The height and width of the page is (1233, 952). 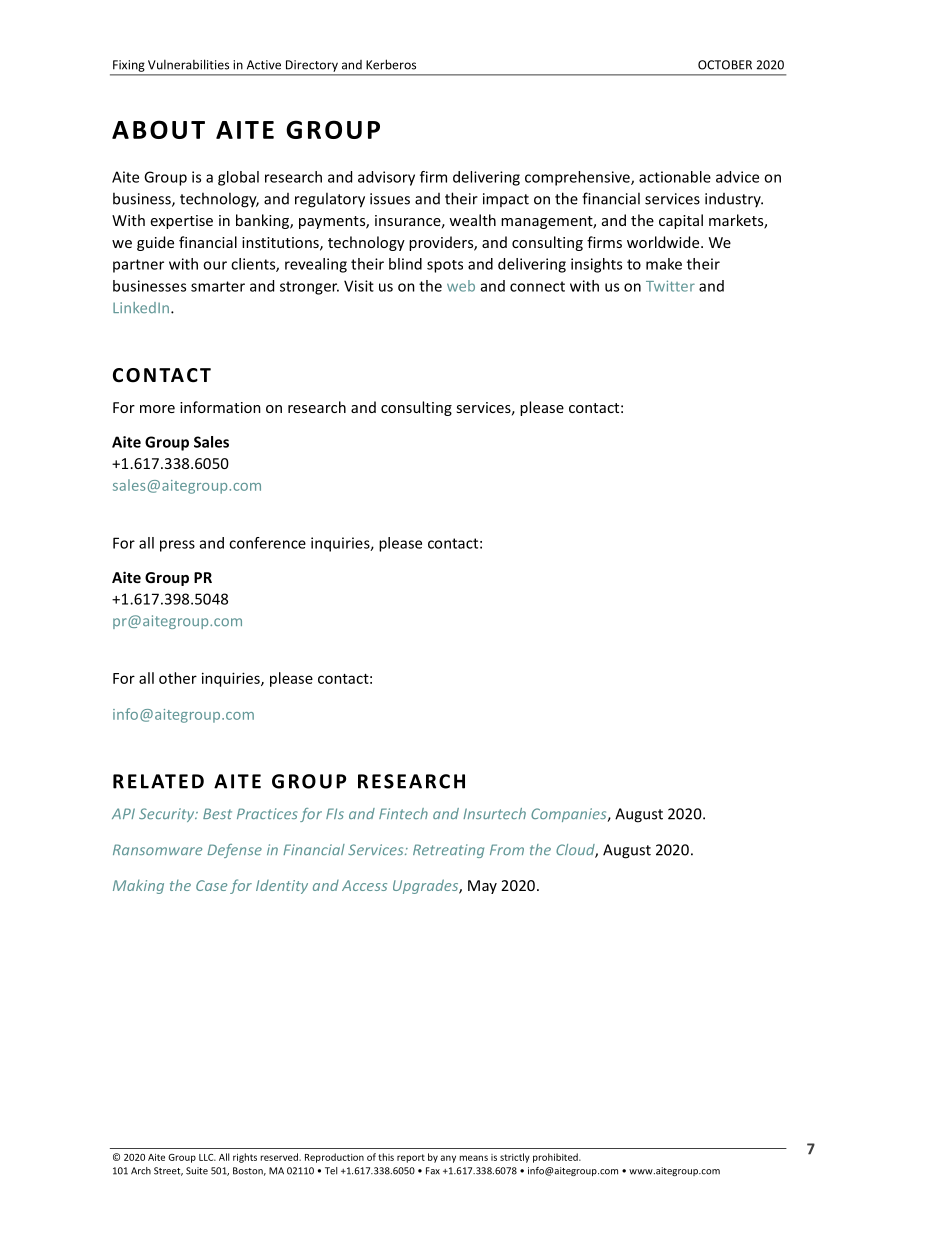 What do you see at coordinates (556, 1158) in the page?
I see `prohibited` at bounding box center [556, 1158].
